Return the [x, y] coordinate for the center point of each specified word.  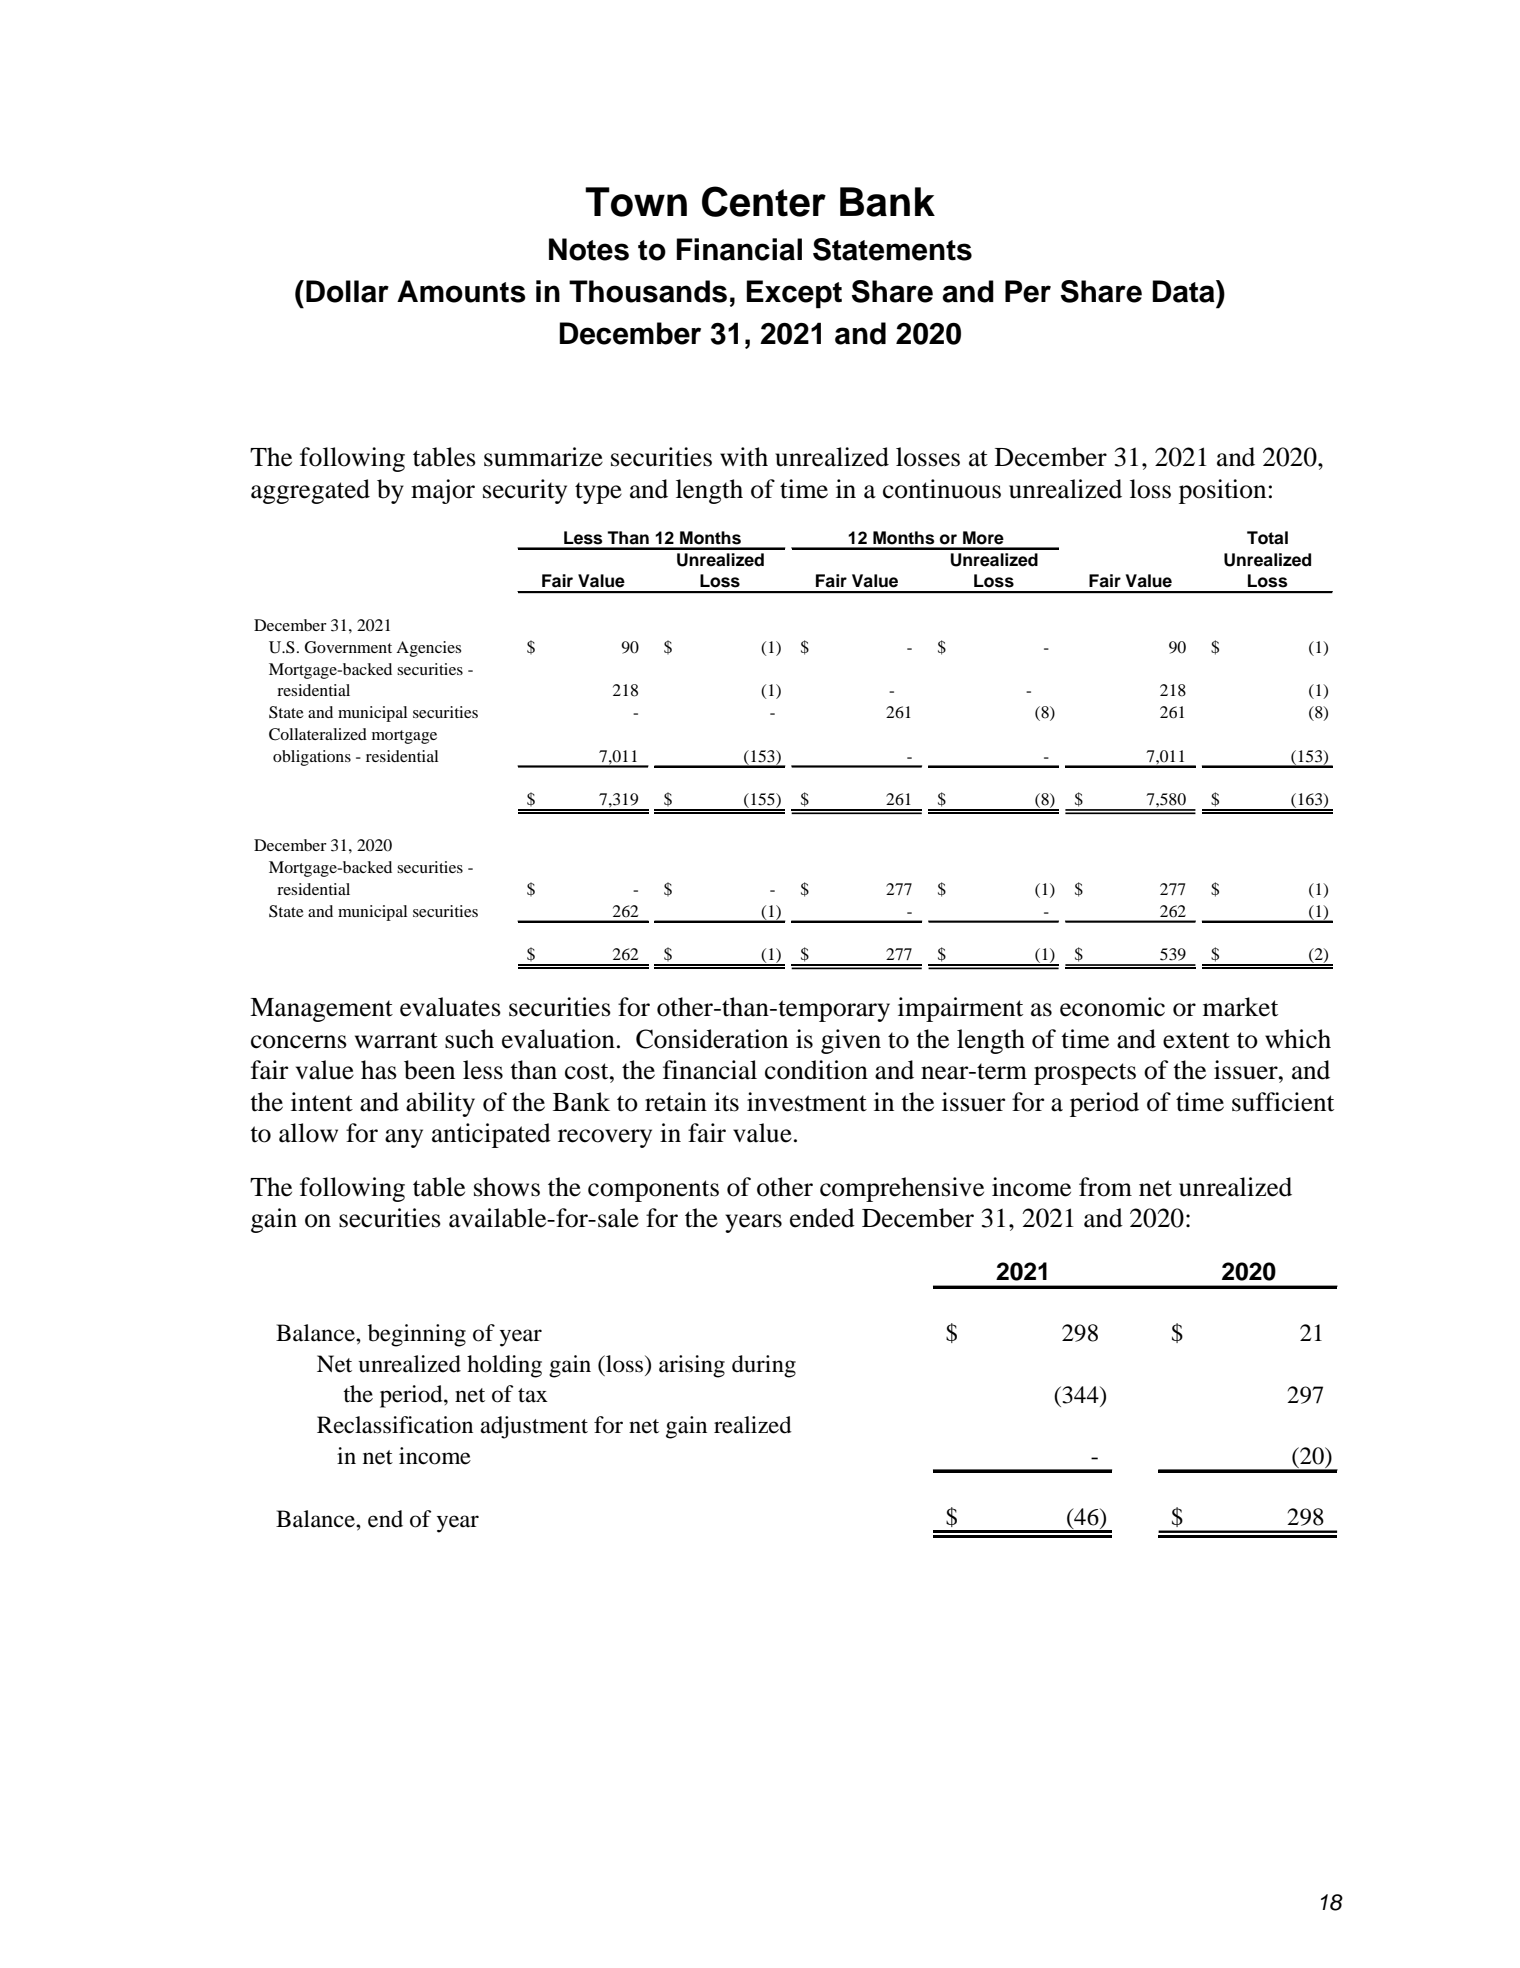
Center [764, 201]
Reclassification [395, 1425]
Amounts [461, 291]
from [1105, 1187]
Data [1185, 291]
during [764, 1366]
